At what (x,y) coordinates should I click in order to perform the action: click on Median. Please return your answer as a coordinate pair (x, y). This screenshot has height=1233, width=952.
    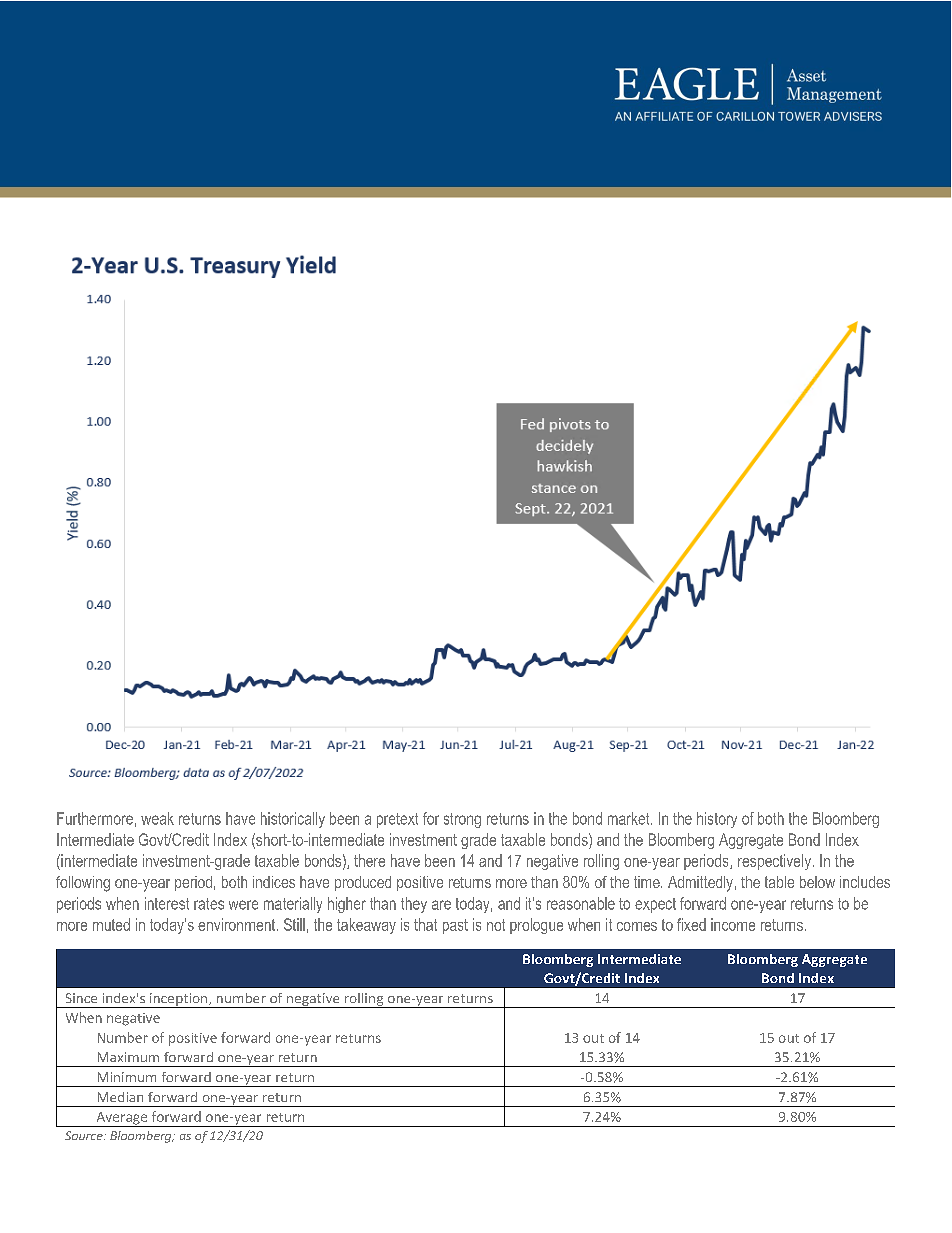
    Looking at the image, I should click on (120, 1097).
